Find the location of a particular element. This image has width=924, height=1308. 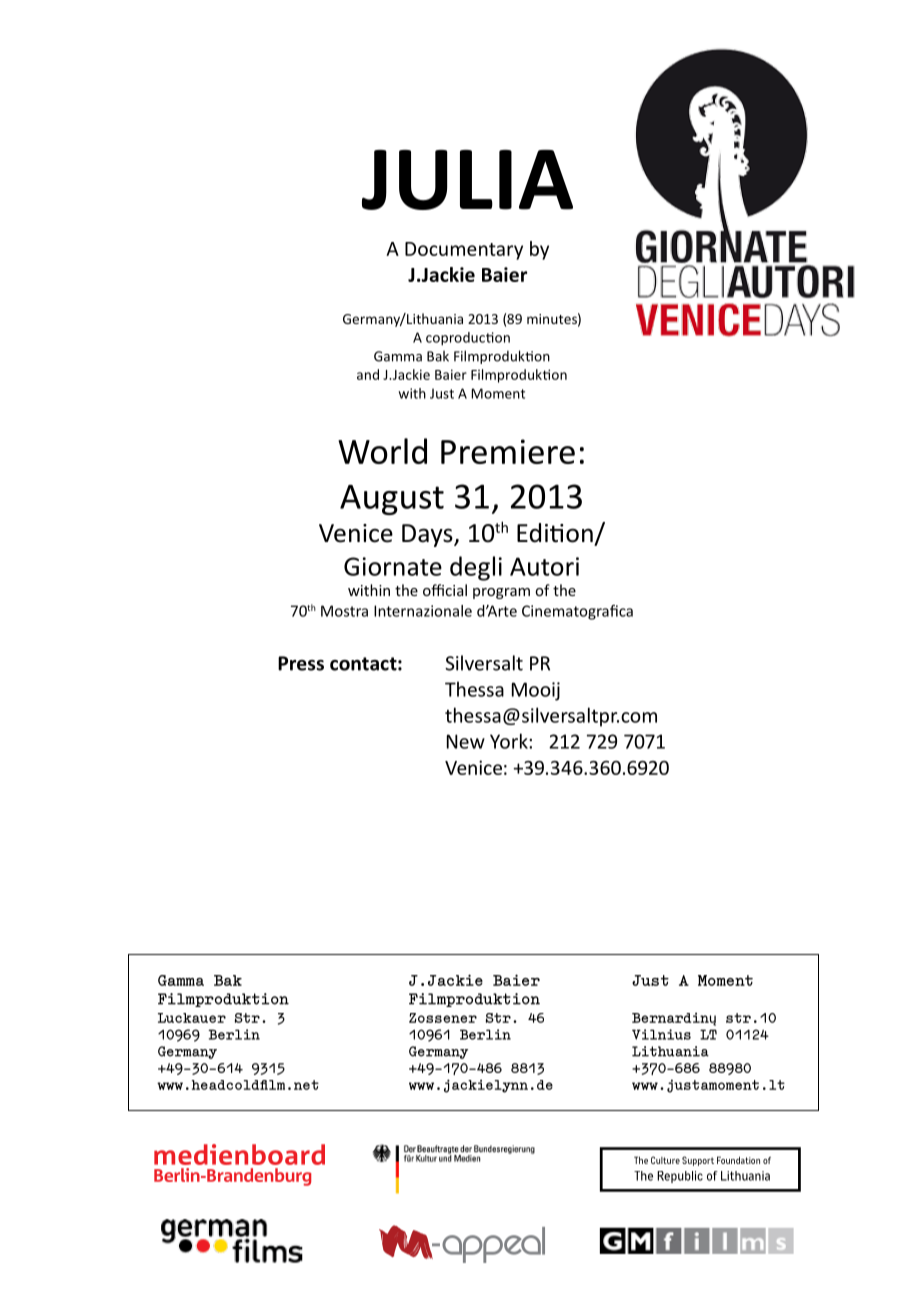

York is located at coordinates (510, 741).
